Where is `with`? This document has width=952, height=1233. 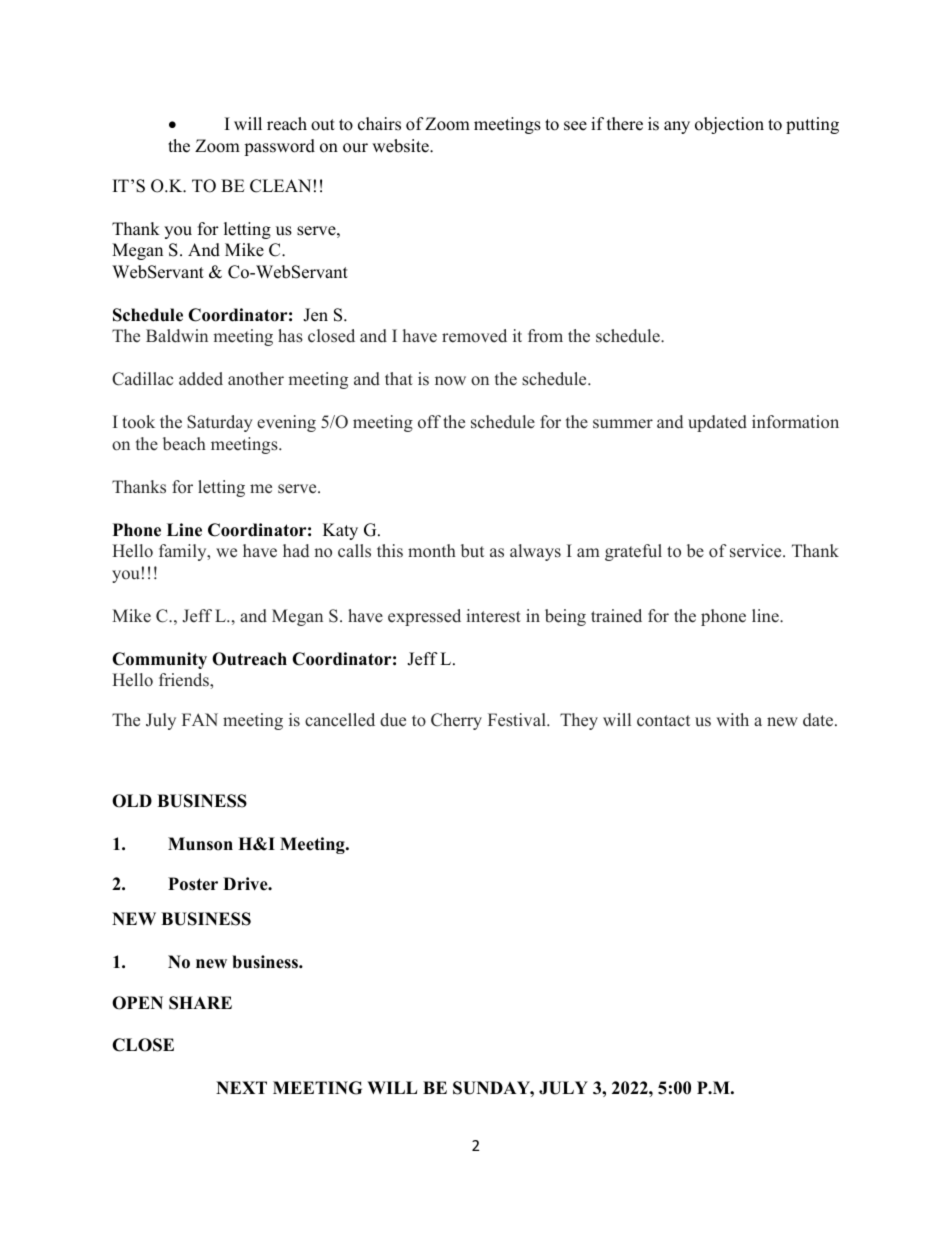 with is located at coordinates (733, 719).
